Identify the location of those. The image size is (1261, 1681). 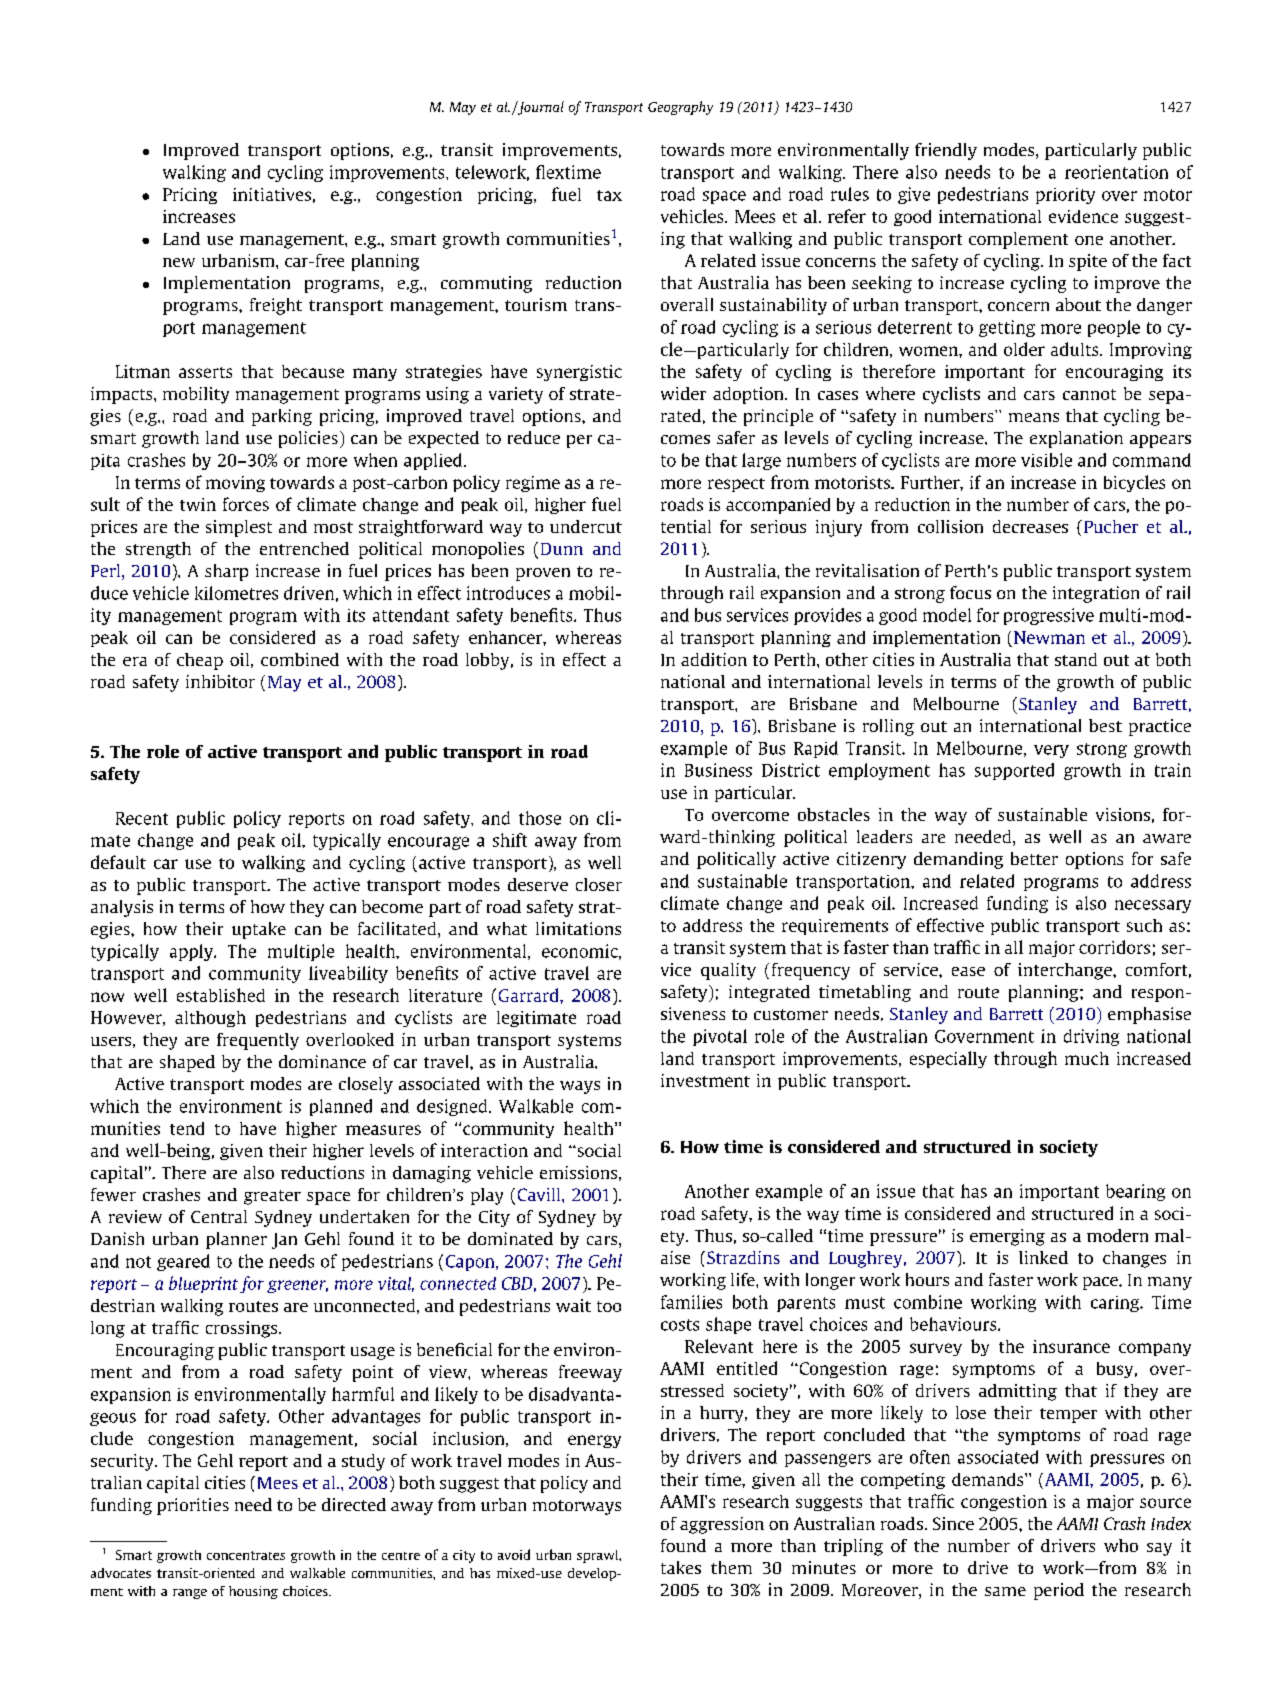
(540, 818).
